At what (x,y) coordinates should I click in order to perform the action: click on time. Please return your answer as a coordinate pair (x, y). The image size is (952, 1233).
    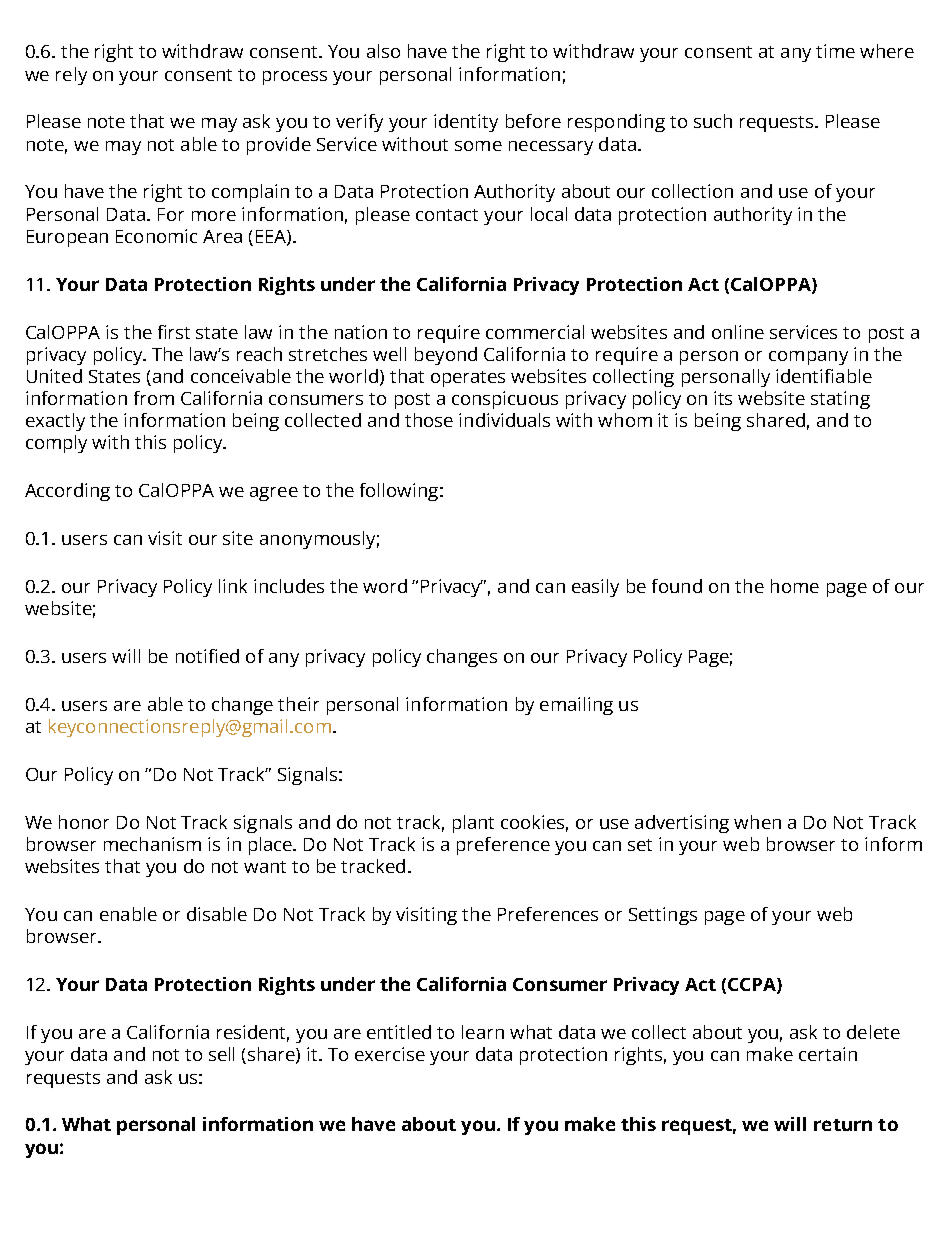
    Looking at the image, I should click on (835, 51).
